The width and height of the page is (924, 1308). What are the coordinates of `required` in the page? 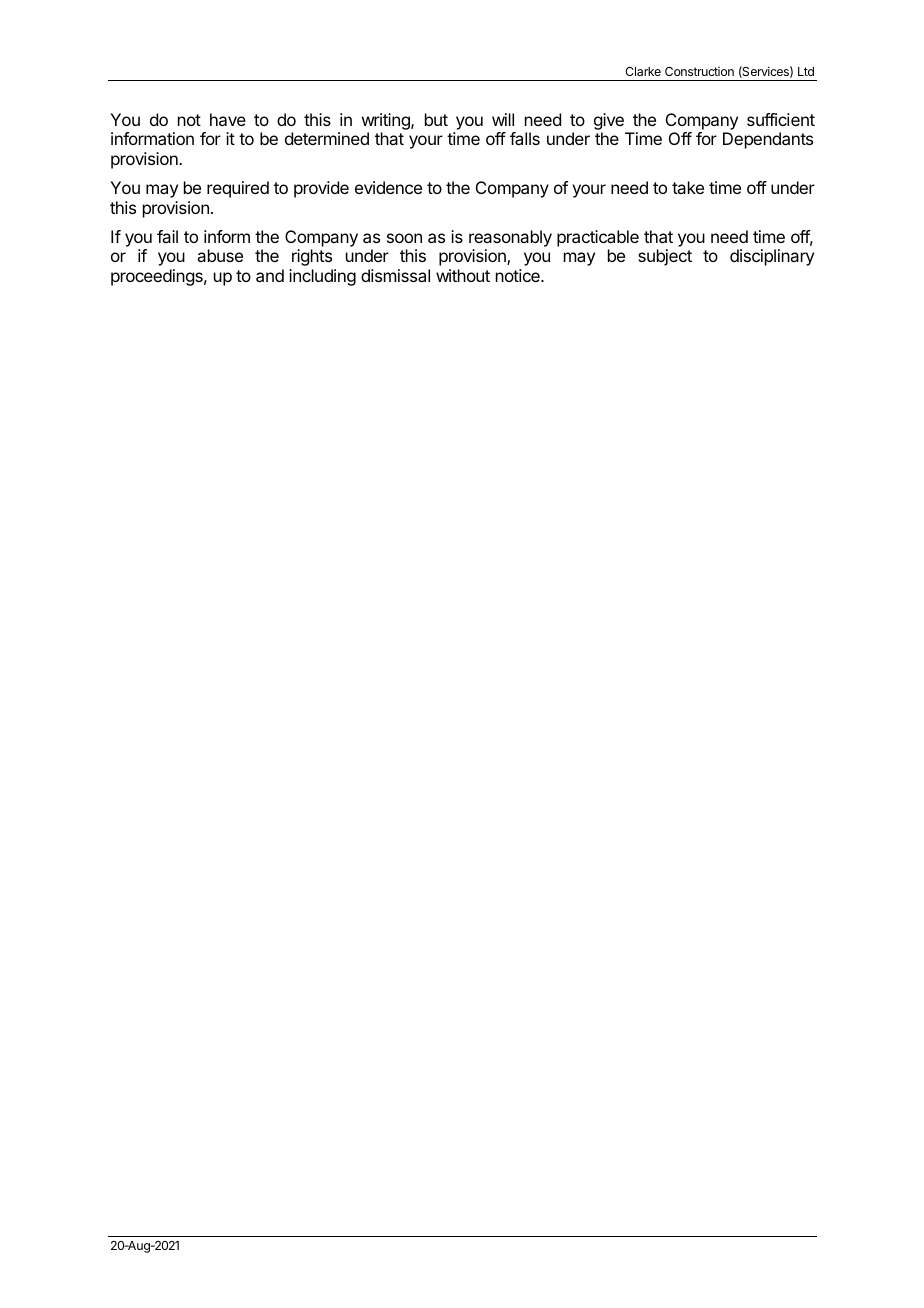 It's located at (238, 189).
